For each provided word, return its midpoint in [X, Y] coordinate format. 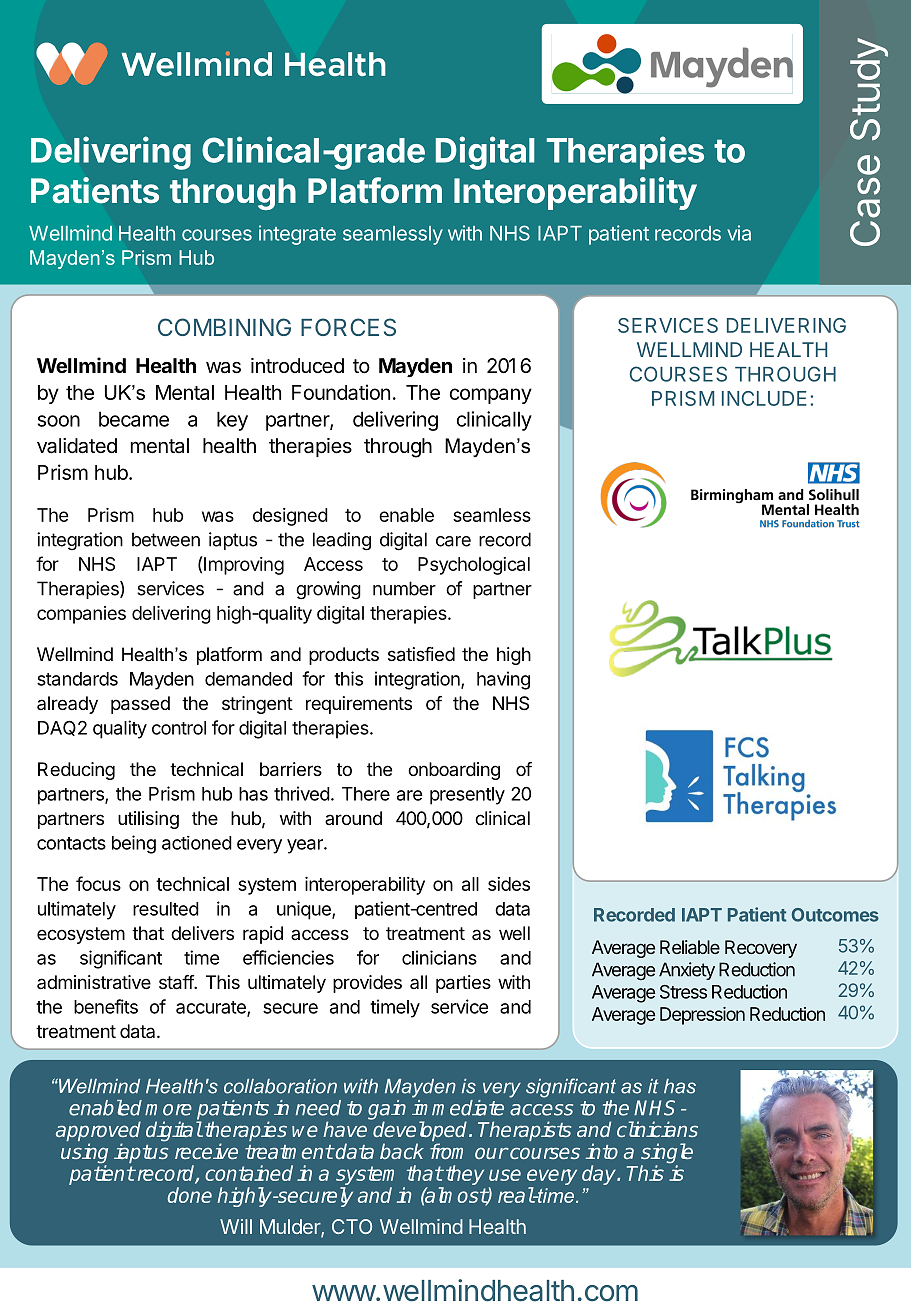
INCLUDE [764, 398]
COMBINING [224, 327]
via [739, 233]
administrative [94, 982]
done [189, 1195]
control [179, 728]
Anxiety [687, 971]
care [453, 541]
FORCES [348, 327]
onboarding [454, 771]
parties [463, 984]
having [503, 680]
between [166, 539]
